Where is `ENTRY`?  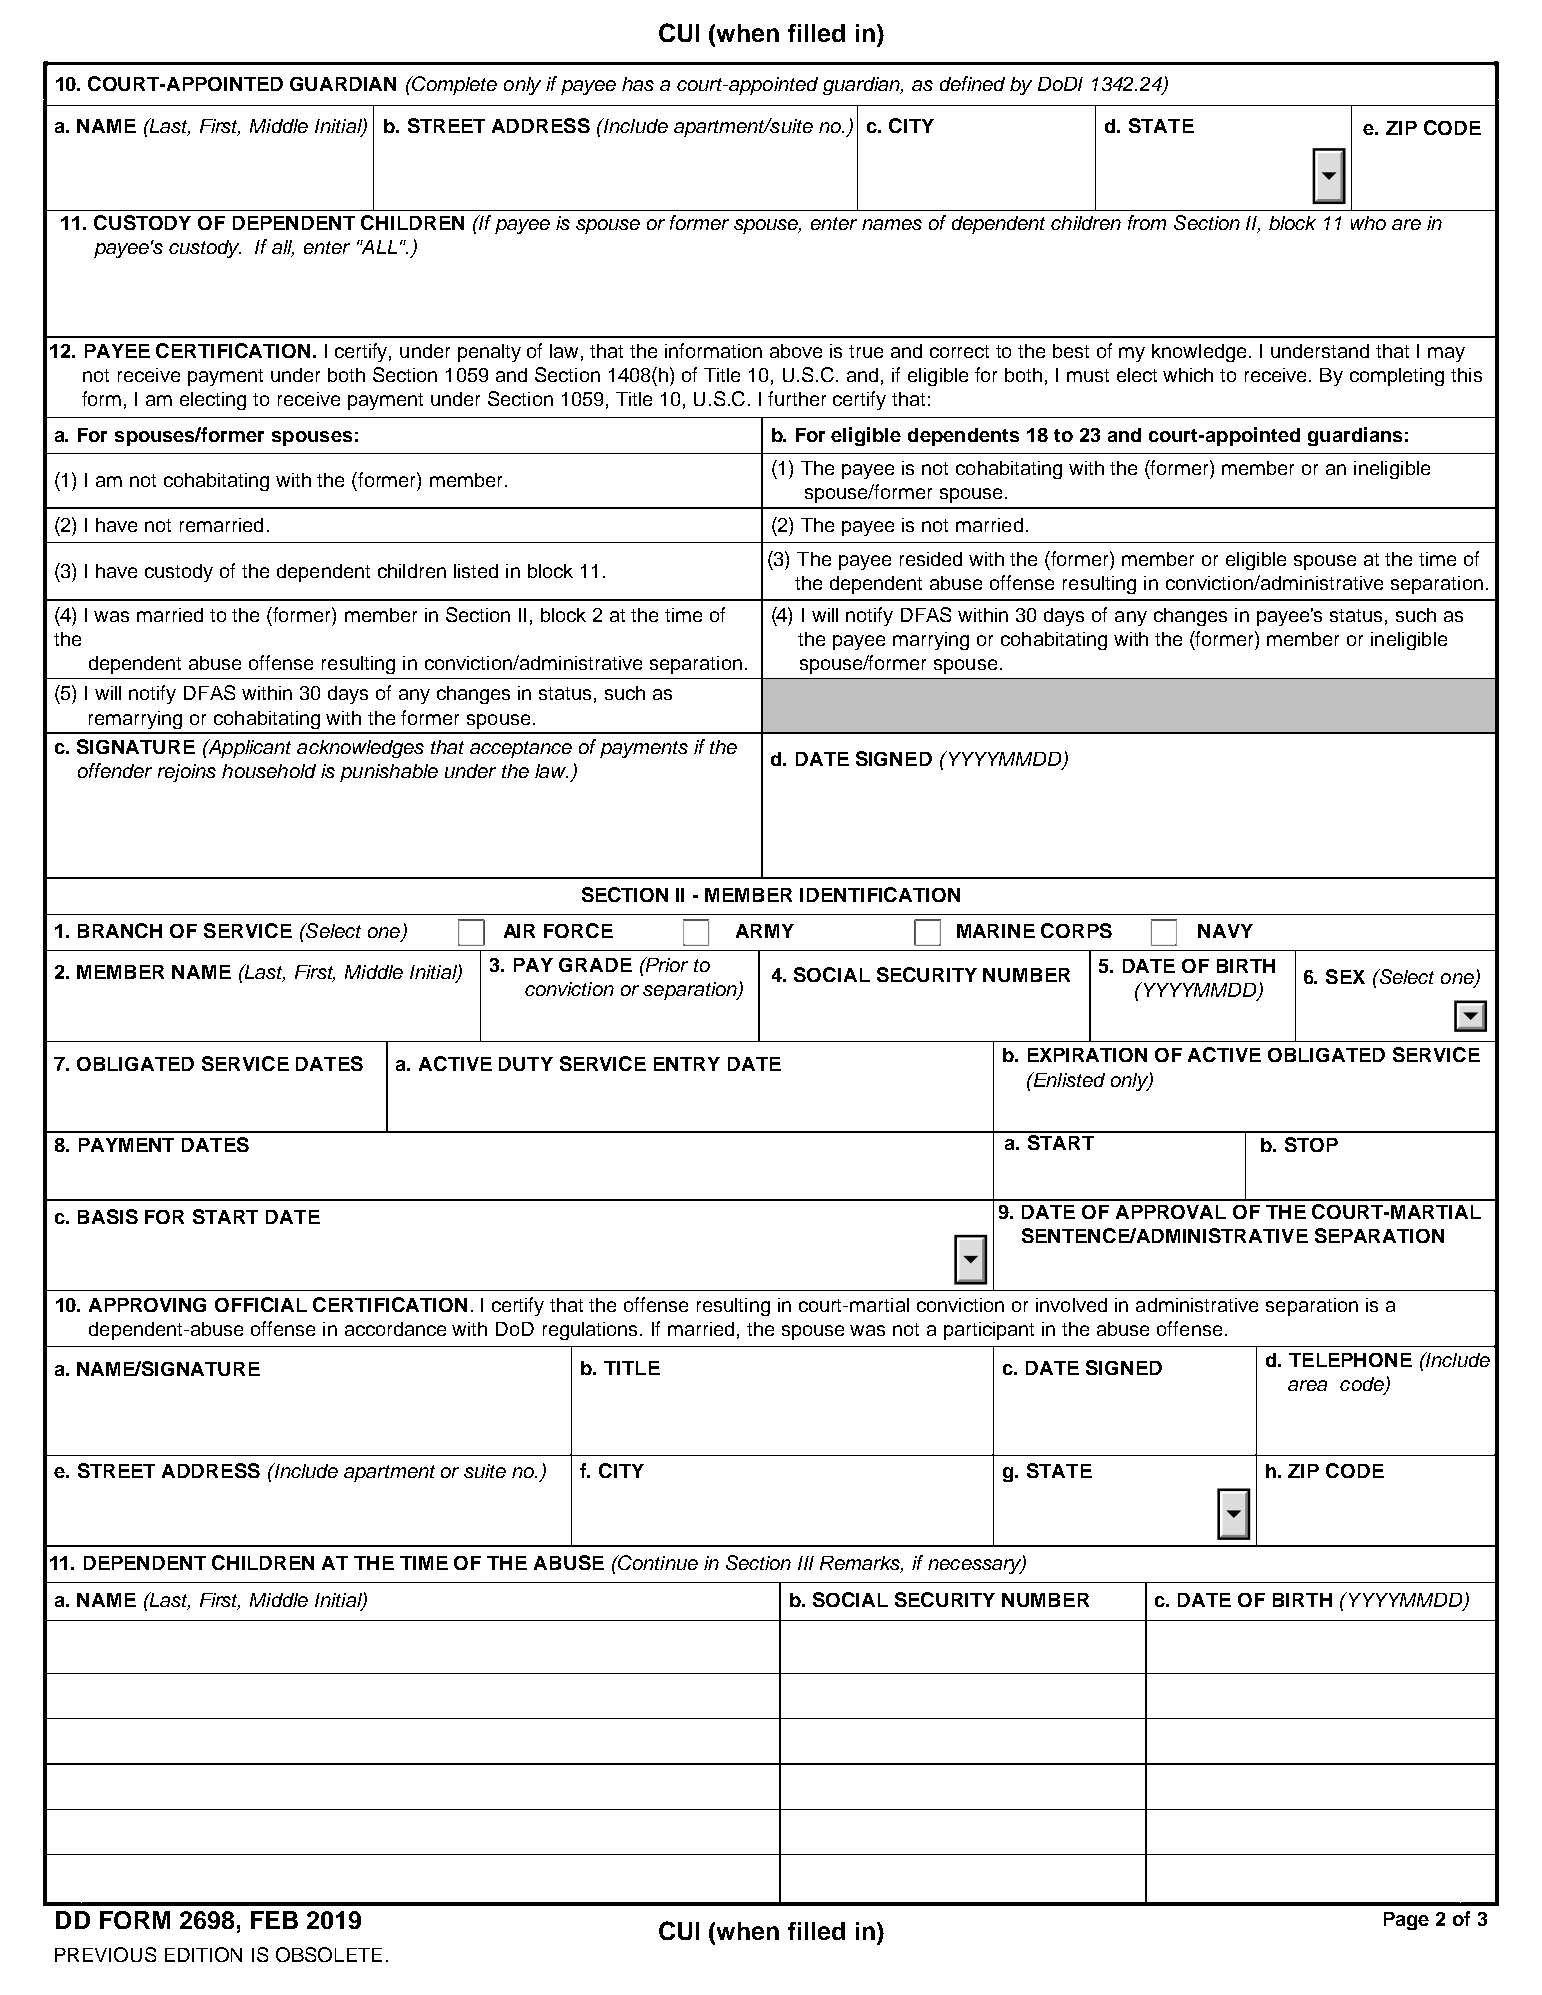
ENTRY is located at coordinates (687, 1064).
